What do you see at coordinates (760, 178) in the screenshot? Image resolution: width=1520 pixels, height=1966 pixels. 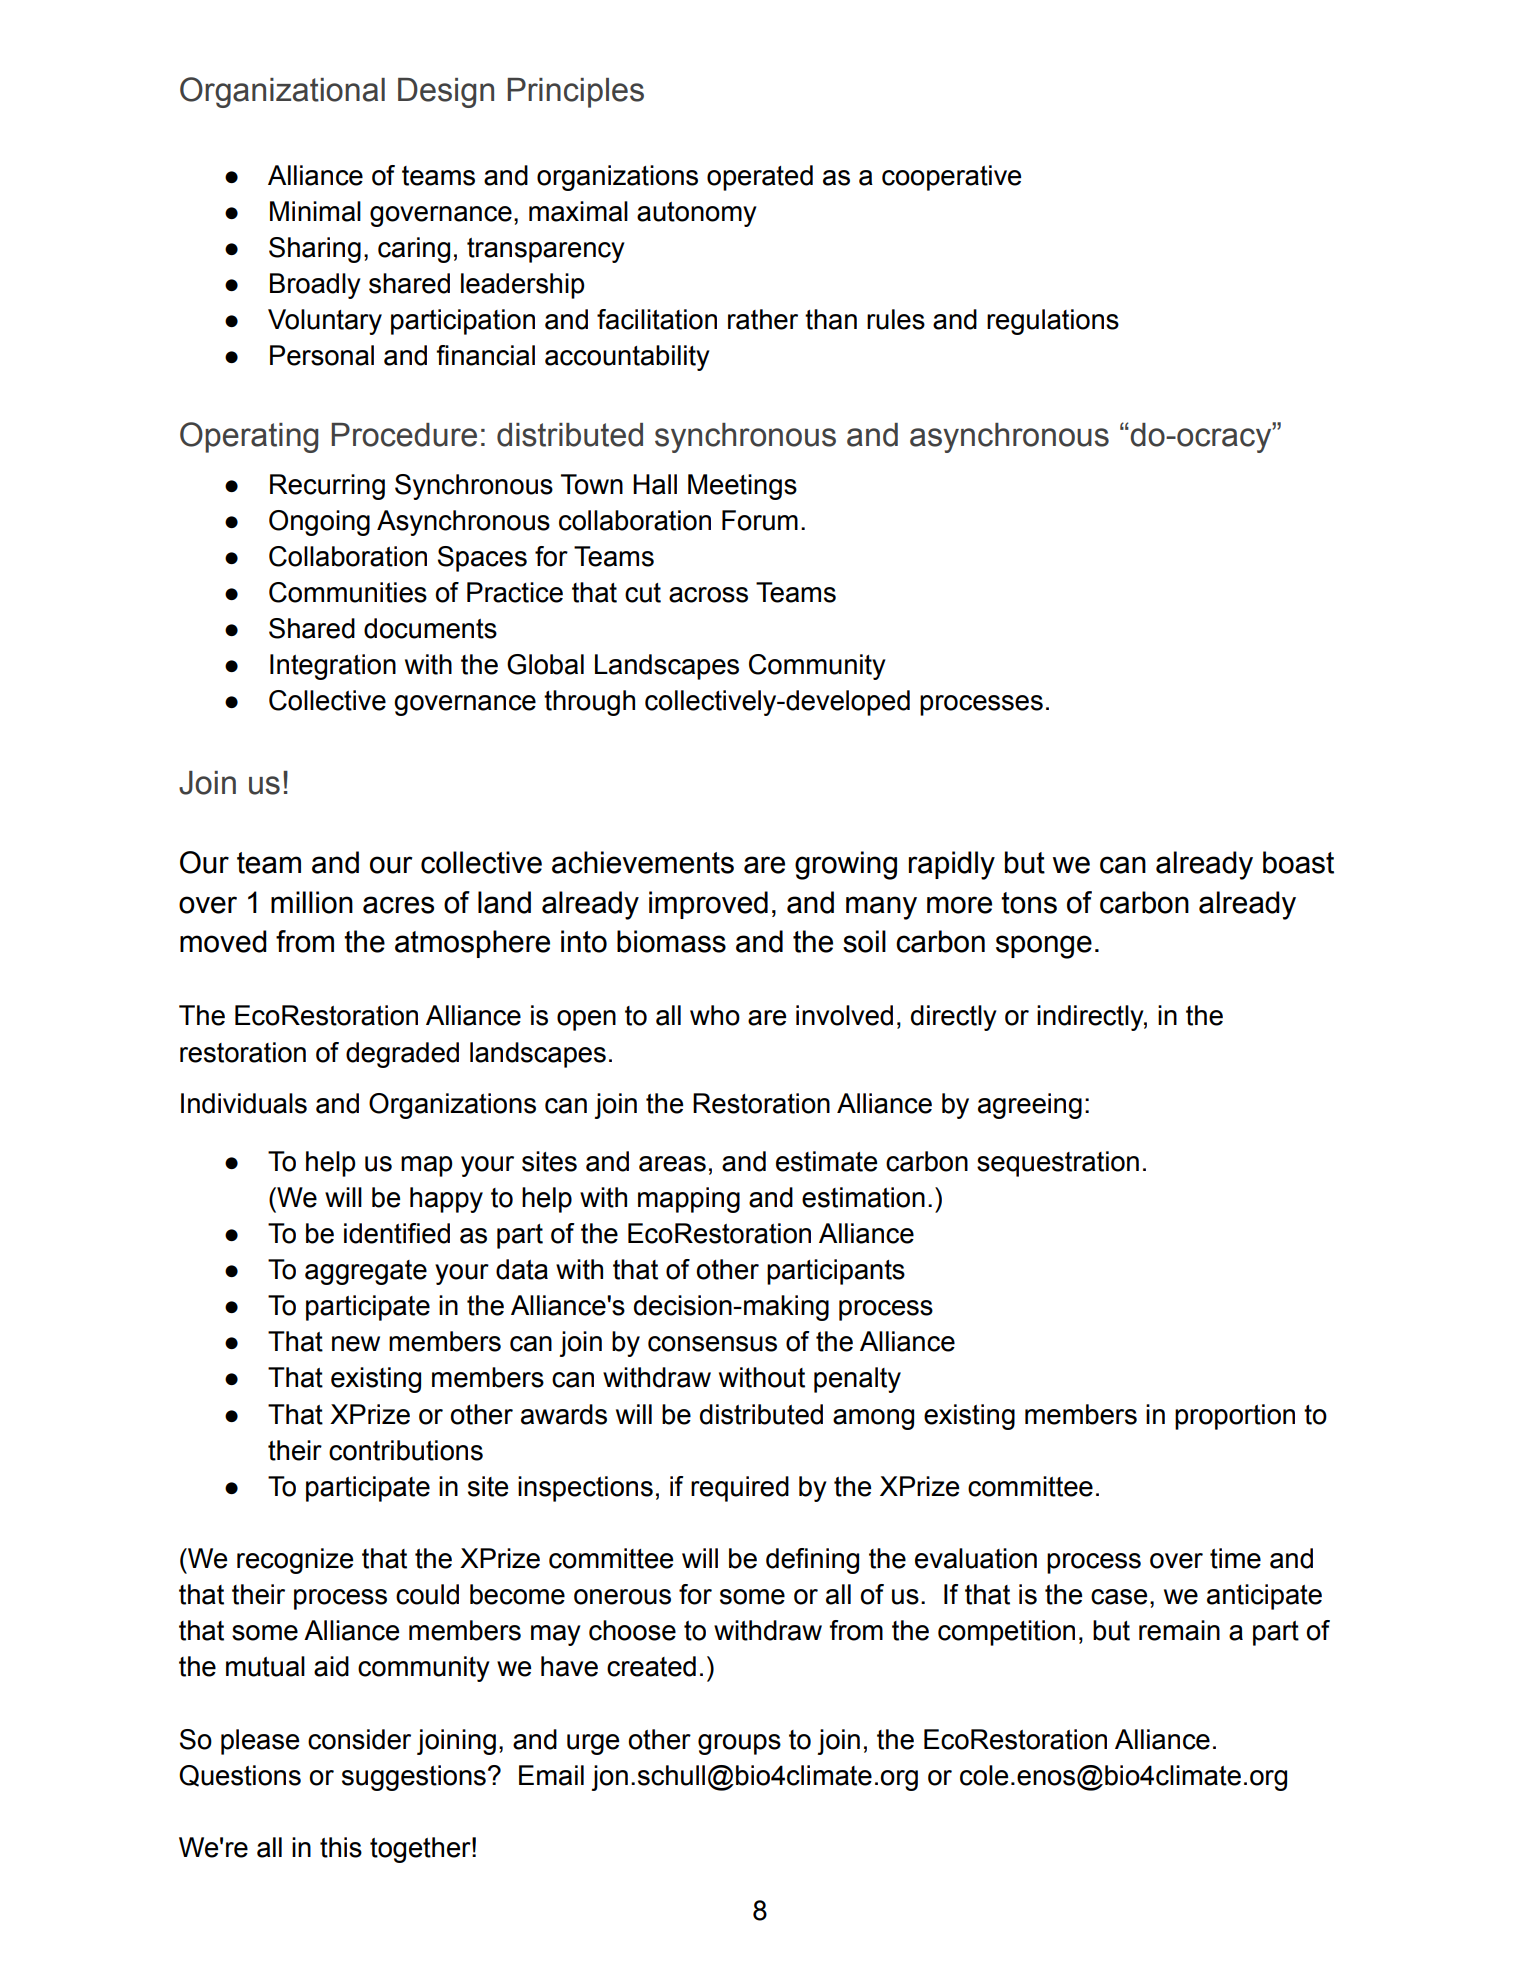 I see `operated` at bounding box center [760, 178].
